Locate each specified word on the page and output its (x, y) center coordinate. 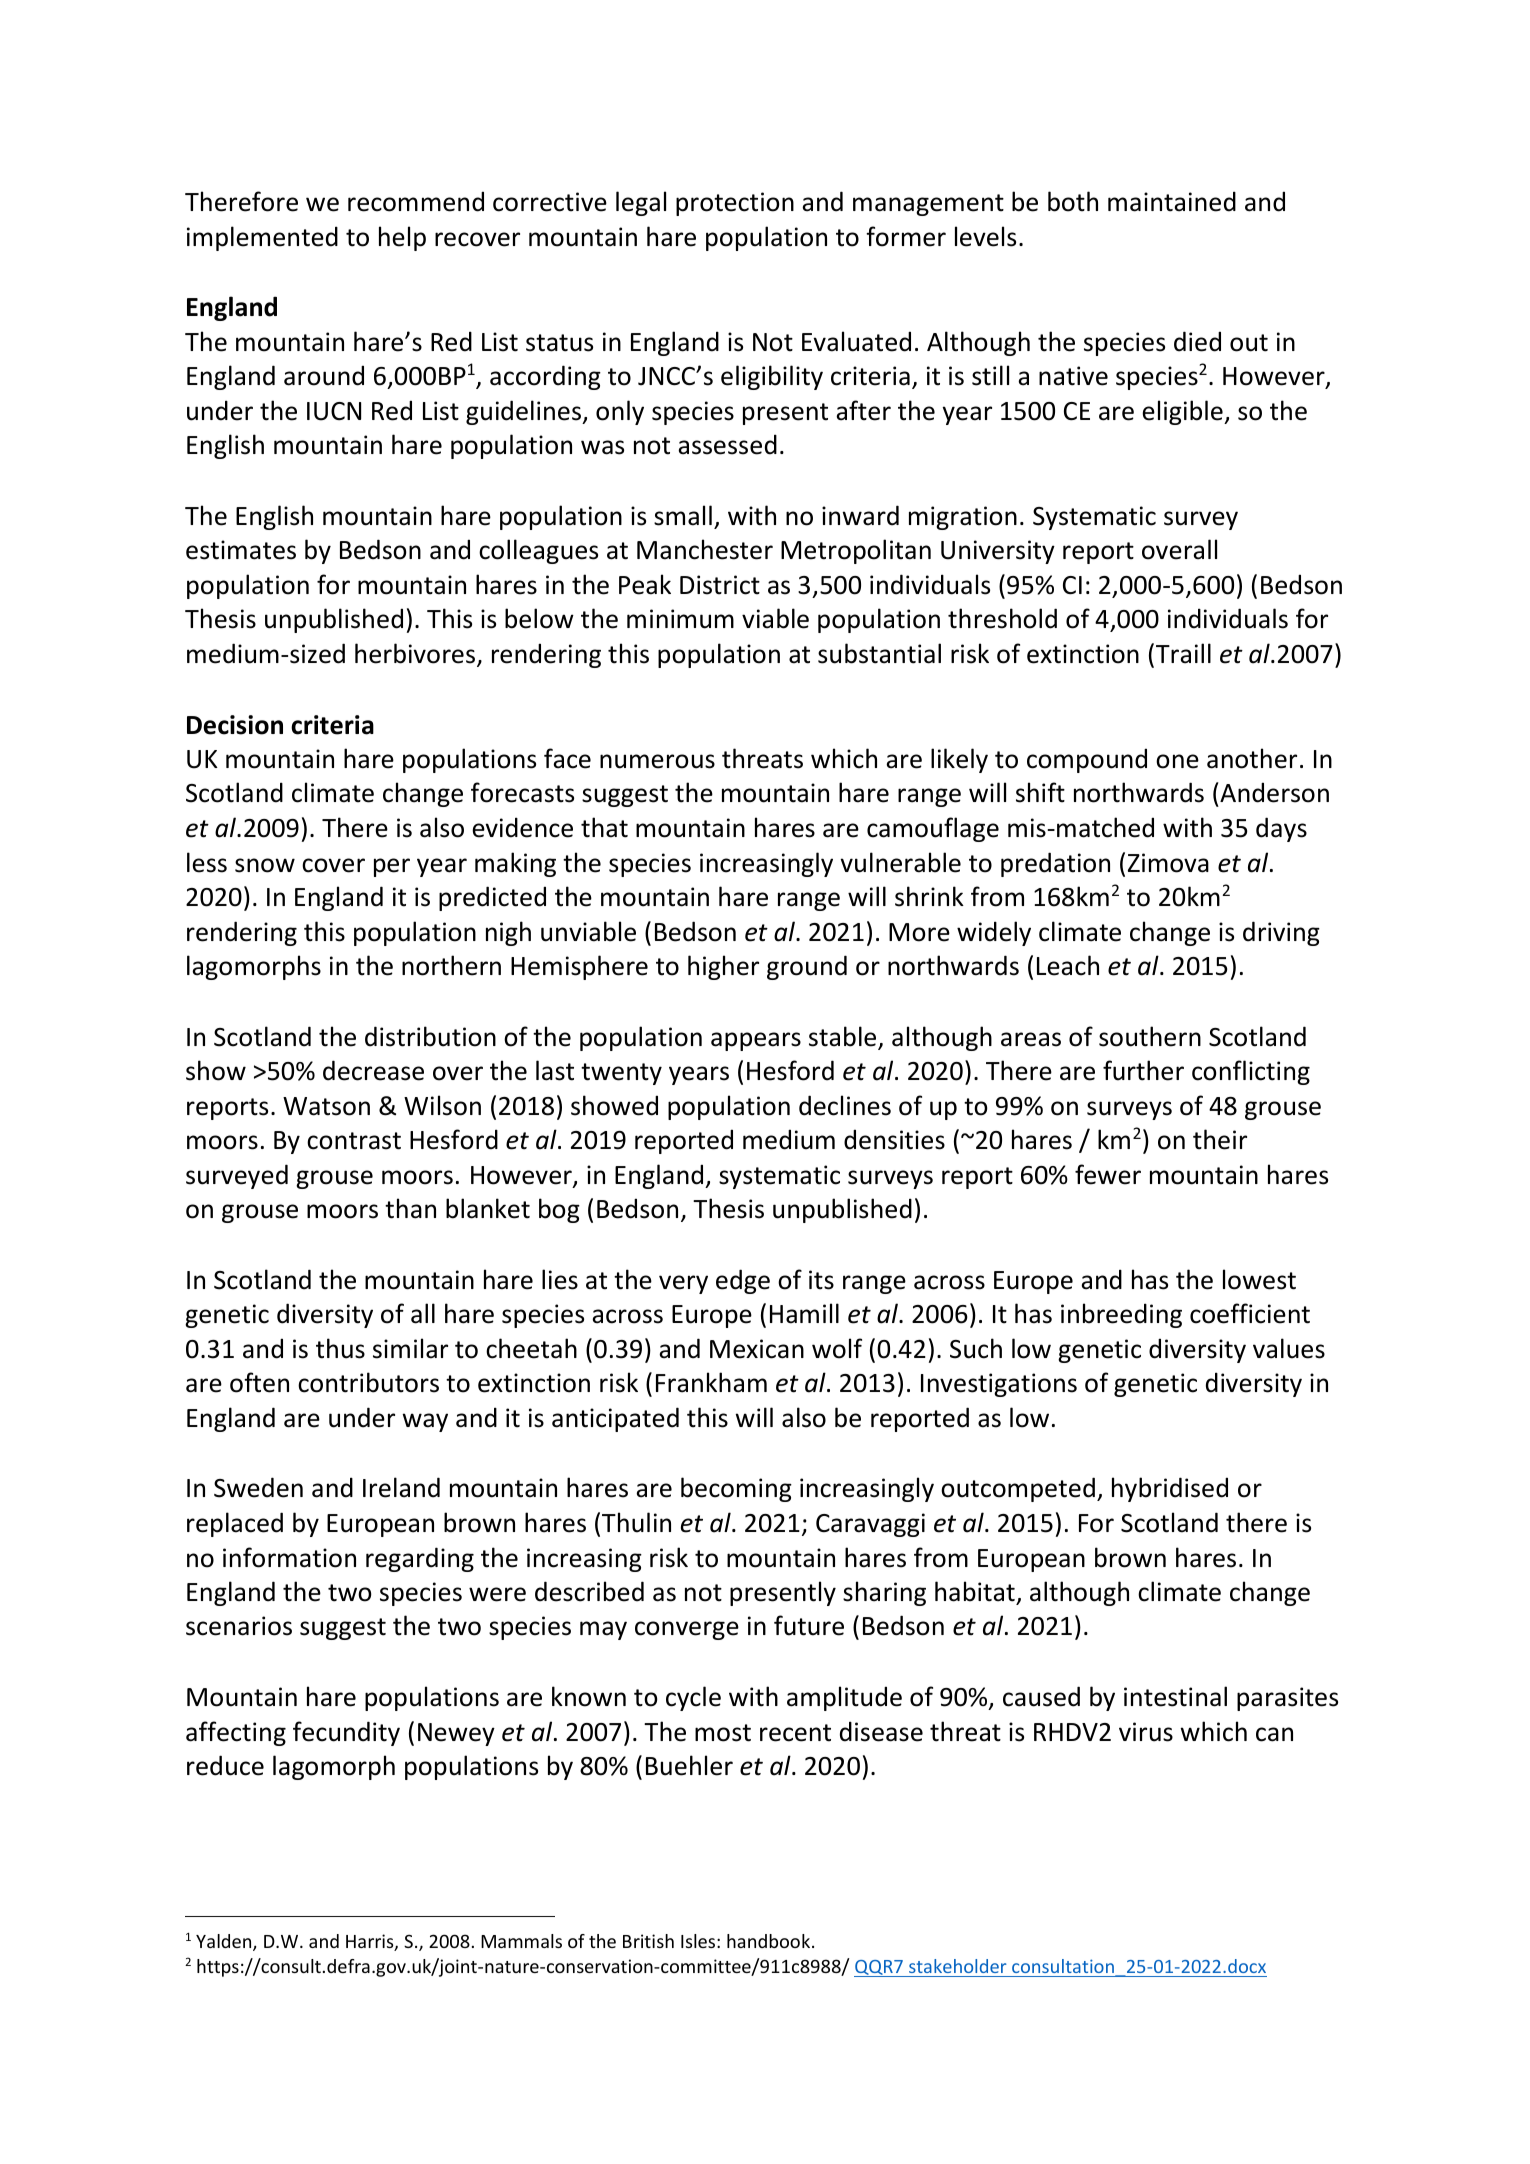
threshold (1002, 618)
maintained (1172, 201)
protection (735, 204)
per (392, 867)
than (410, 1208)
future (809, 1625)
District (720, 585)
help (402, 238)
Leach (1068, 965)
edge (743, 1281)
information (289, 1557)
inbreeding (1121, 1315)
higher (723, 967)
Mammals (521, 1941)
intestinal (1175, 1696)
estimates (241, 550)
